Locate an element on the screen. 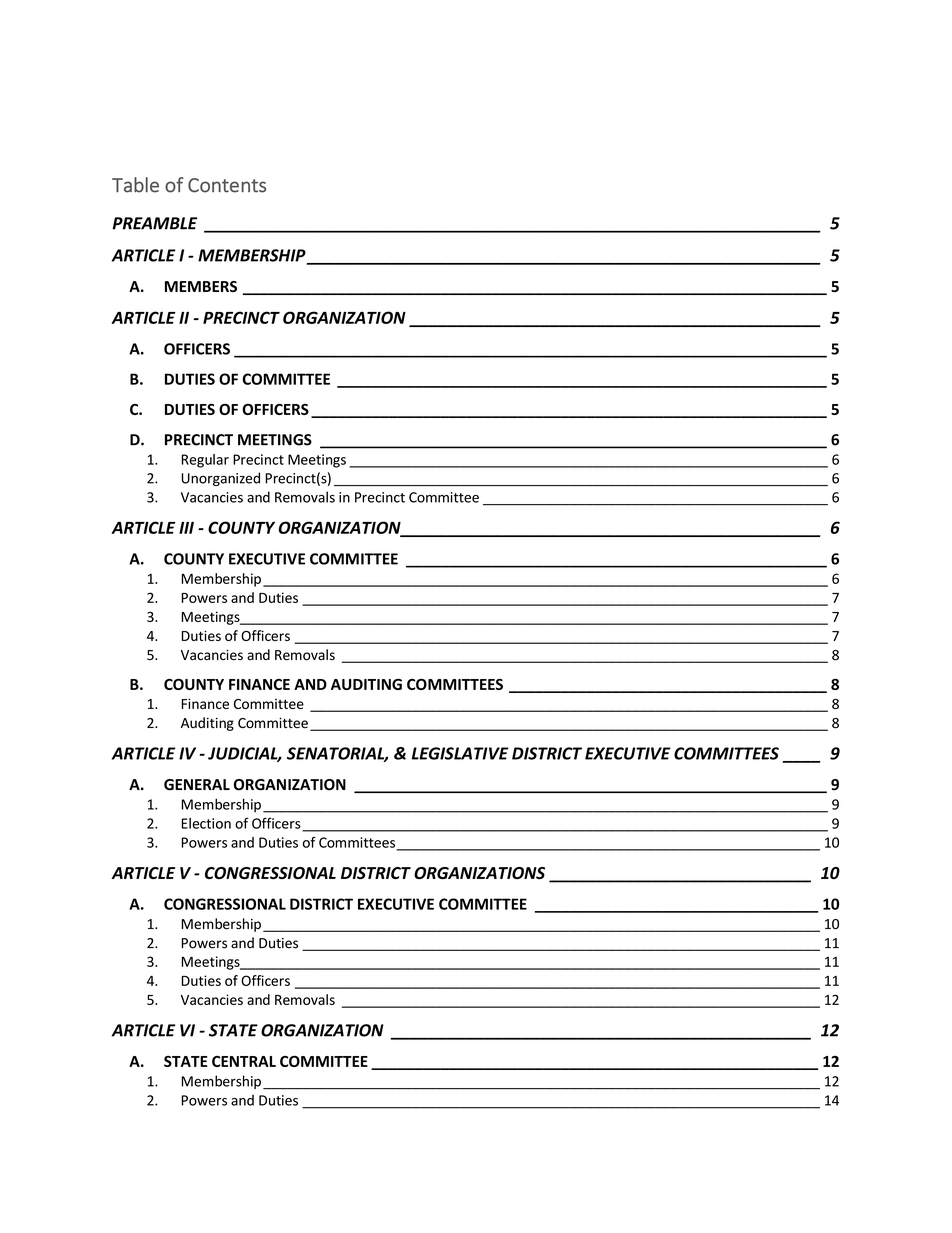 The width and height of the screenshot is (952, 1233). LEGISLATIVE is located at coordinates (460, 753).
